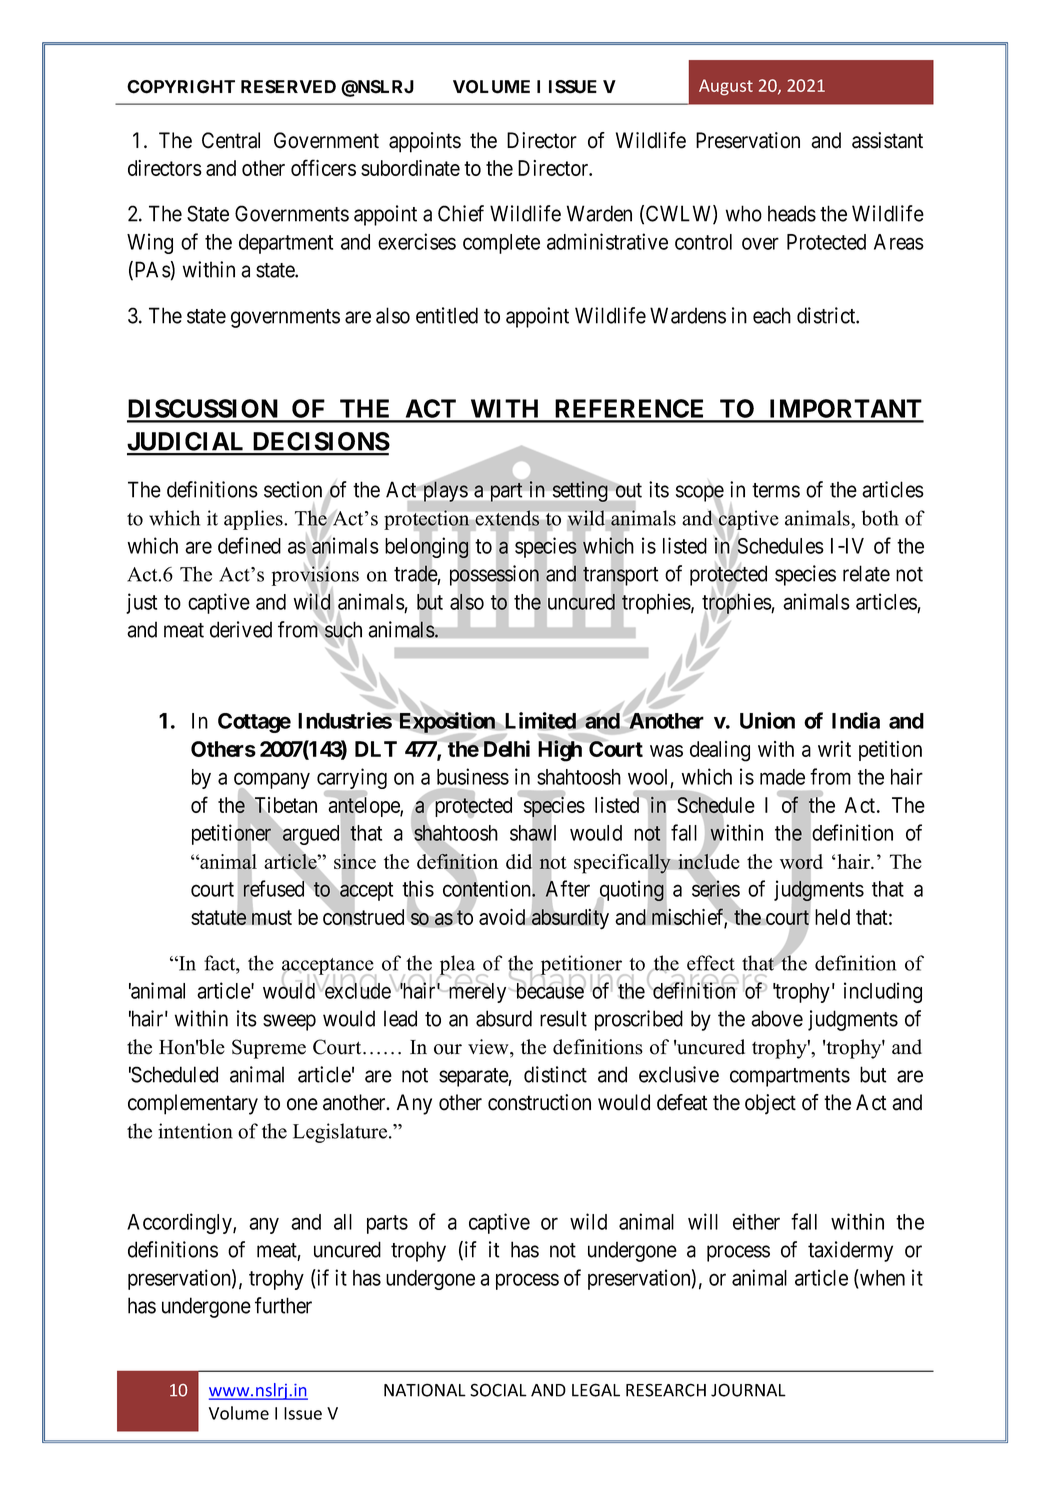 The image size is (1050, 1485). I want to click on held, so click(832, 917).
